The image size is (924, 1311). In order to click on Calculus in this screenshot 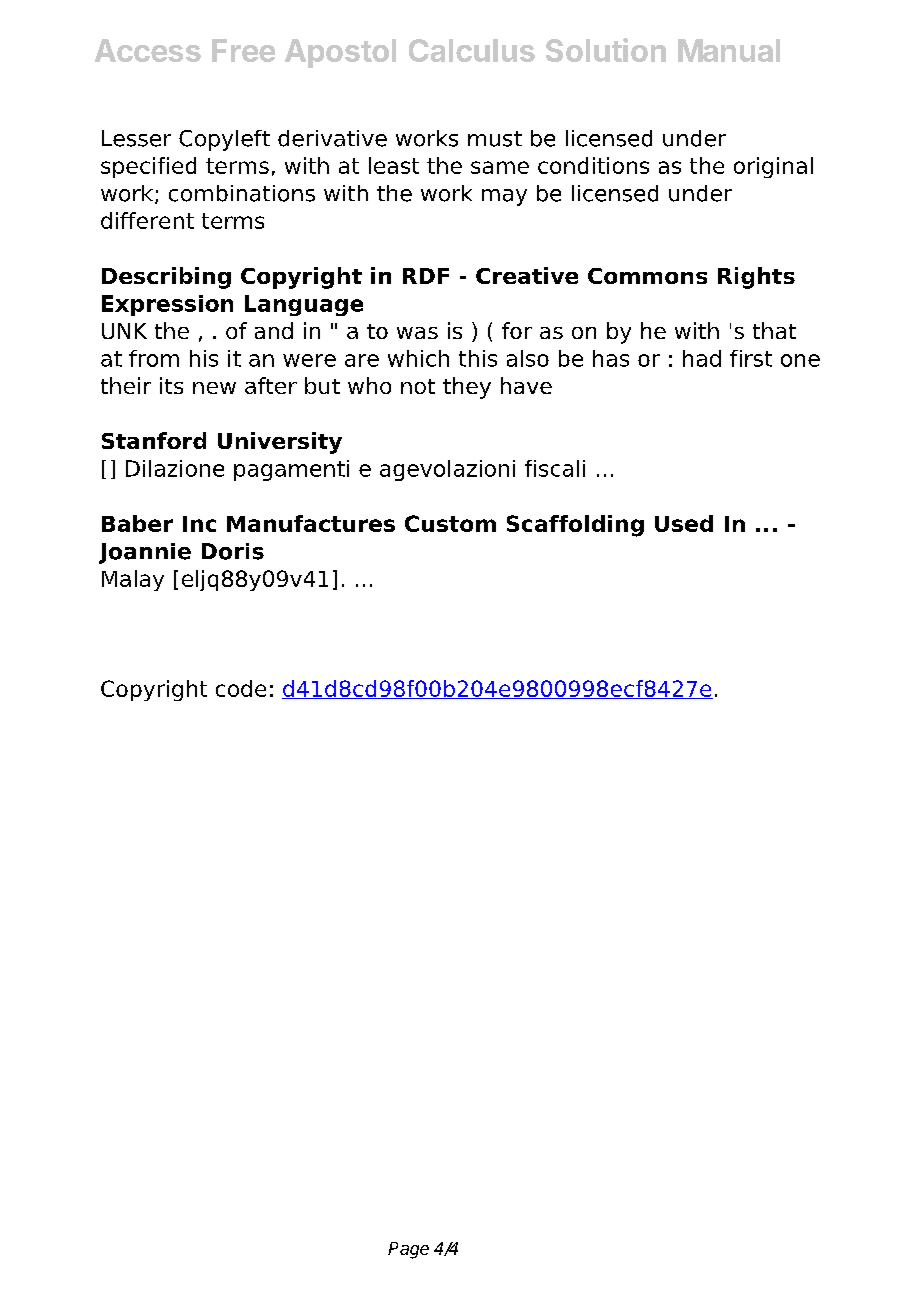, I will do `click(472, 50)`.
